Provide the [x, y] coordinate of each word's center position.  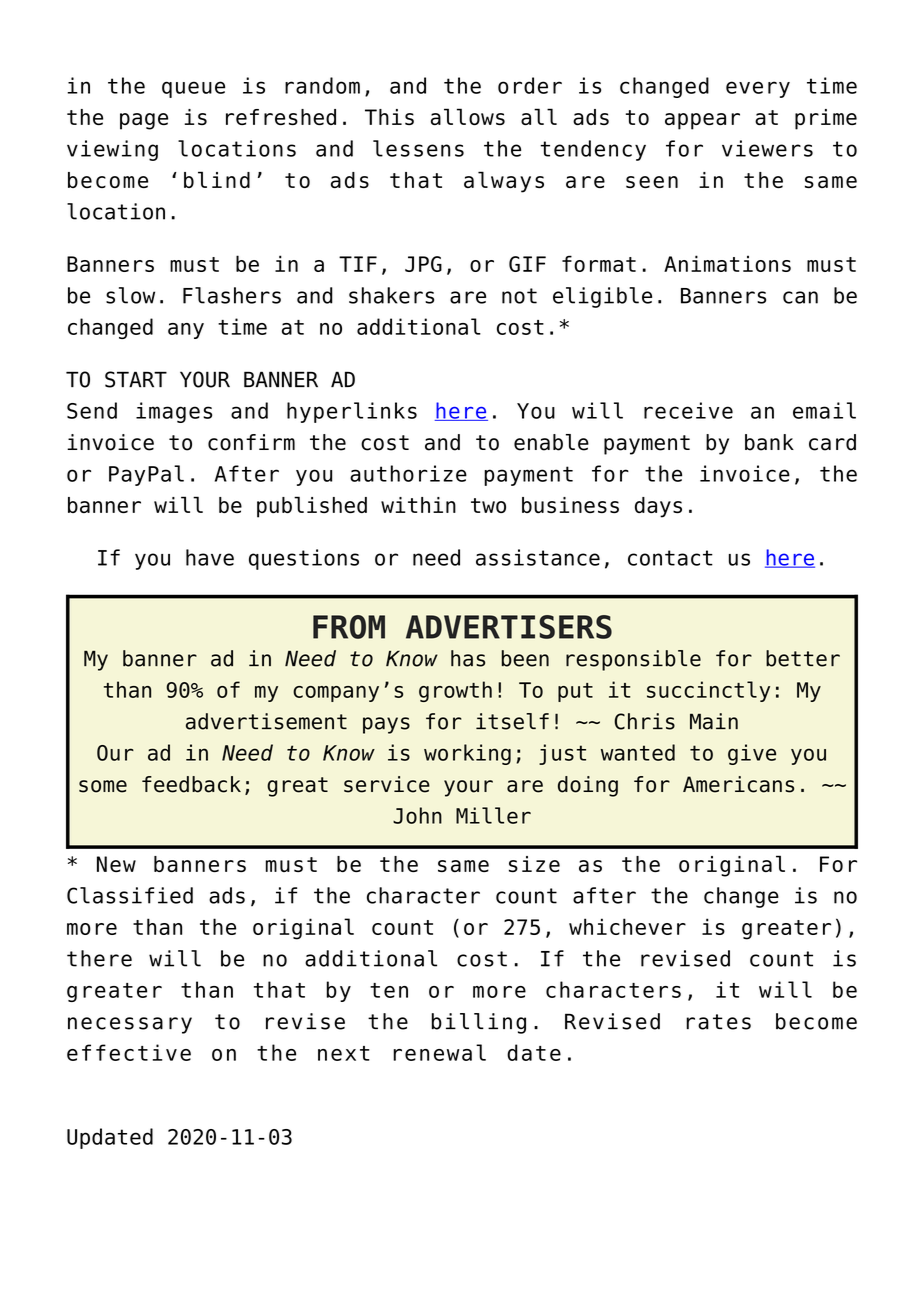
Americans [738, 784]
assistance [538, 557]
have [210, 557]
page [144, 121]
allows [468, 116]
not [519, 296]
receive [688, 410]
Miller [493, 815]
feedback [191, 784]
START [136, 379]
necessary [130, 1025]
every [758, 89]
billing [479, 1023]
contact [670, 558]
